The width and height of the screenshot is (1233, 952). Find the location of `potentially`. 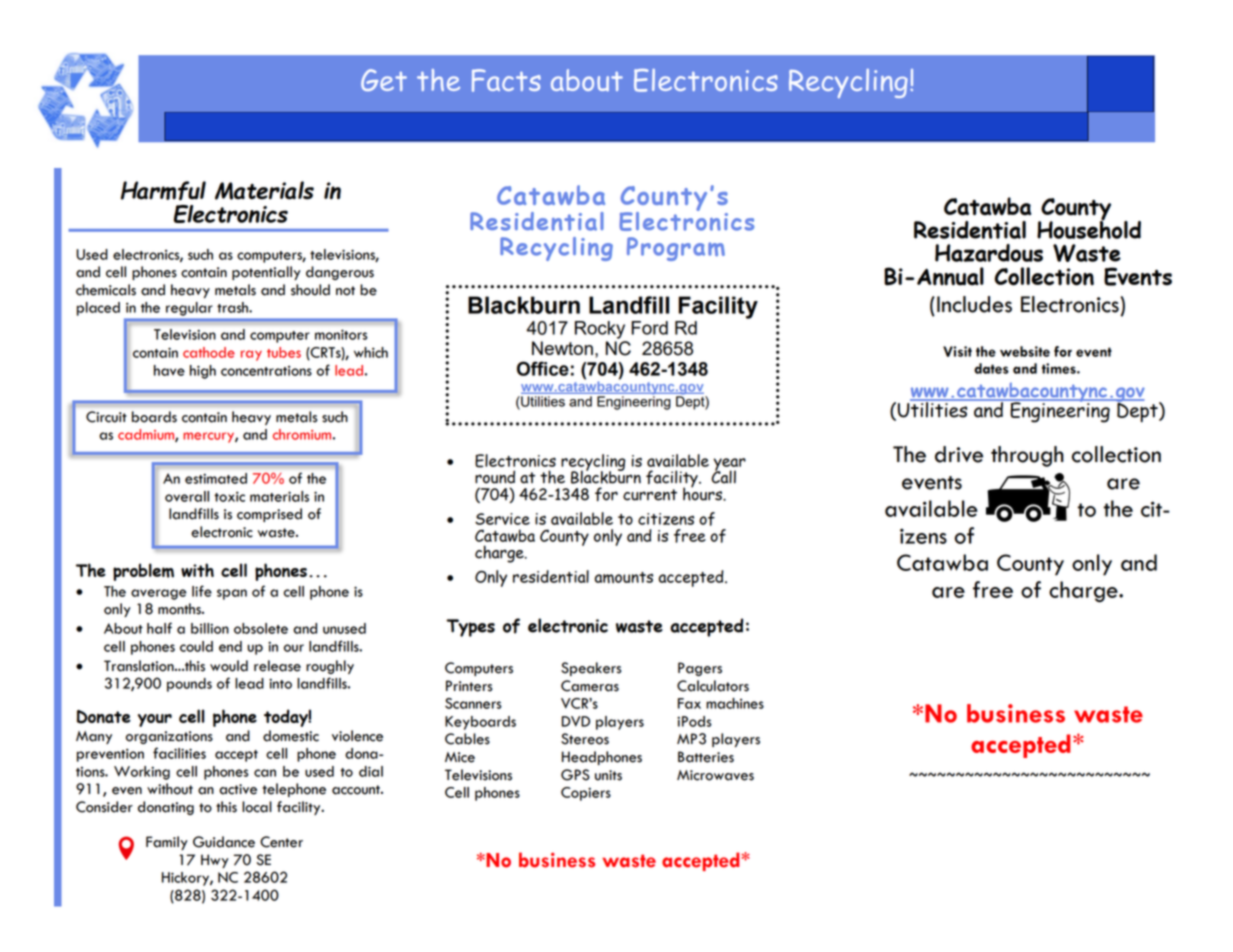

potentially is located at coordinates (266, 273).
